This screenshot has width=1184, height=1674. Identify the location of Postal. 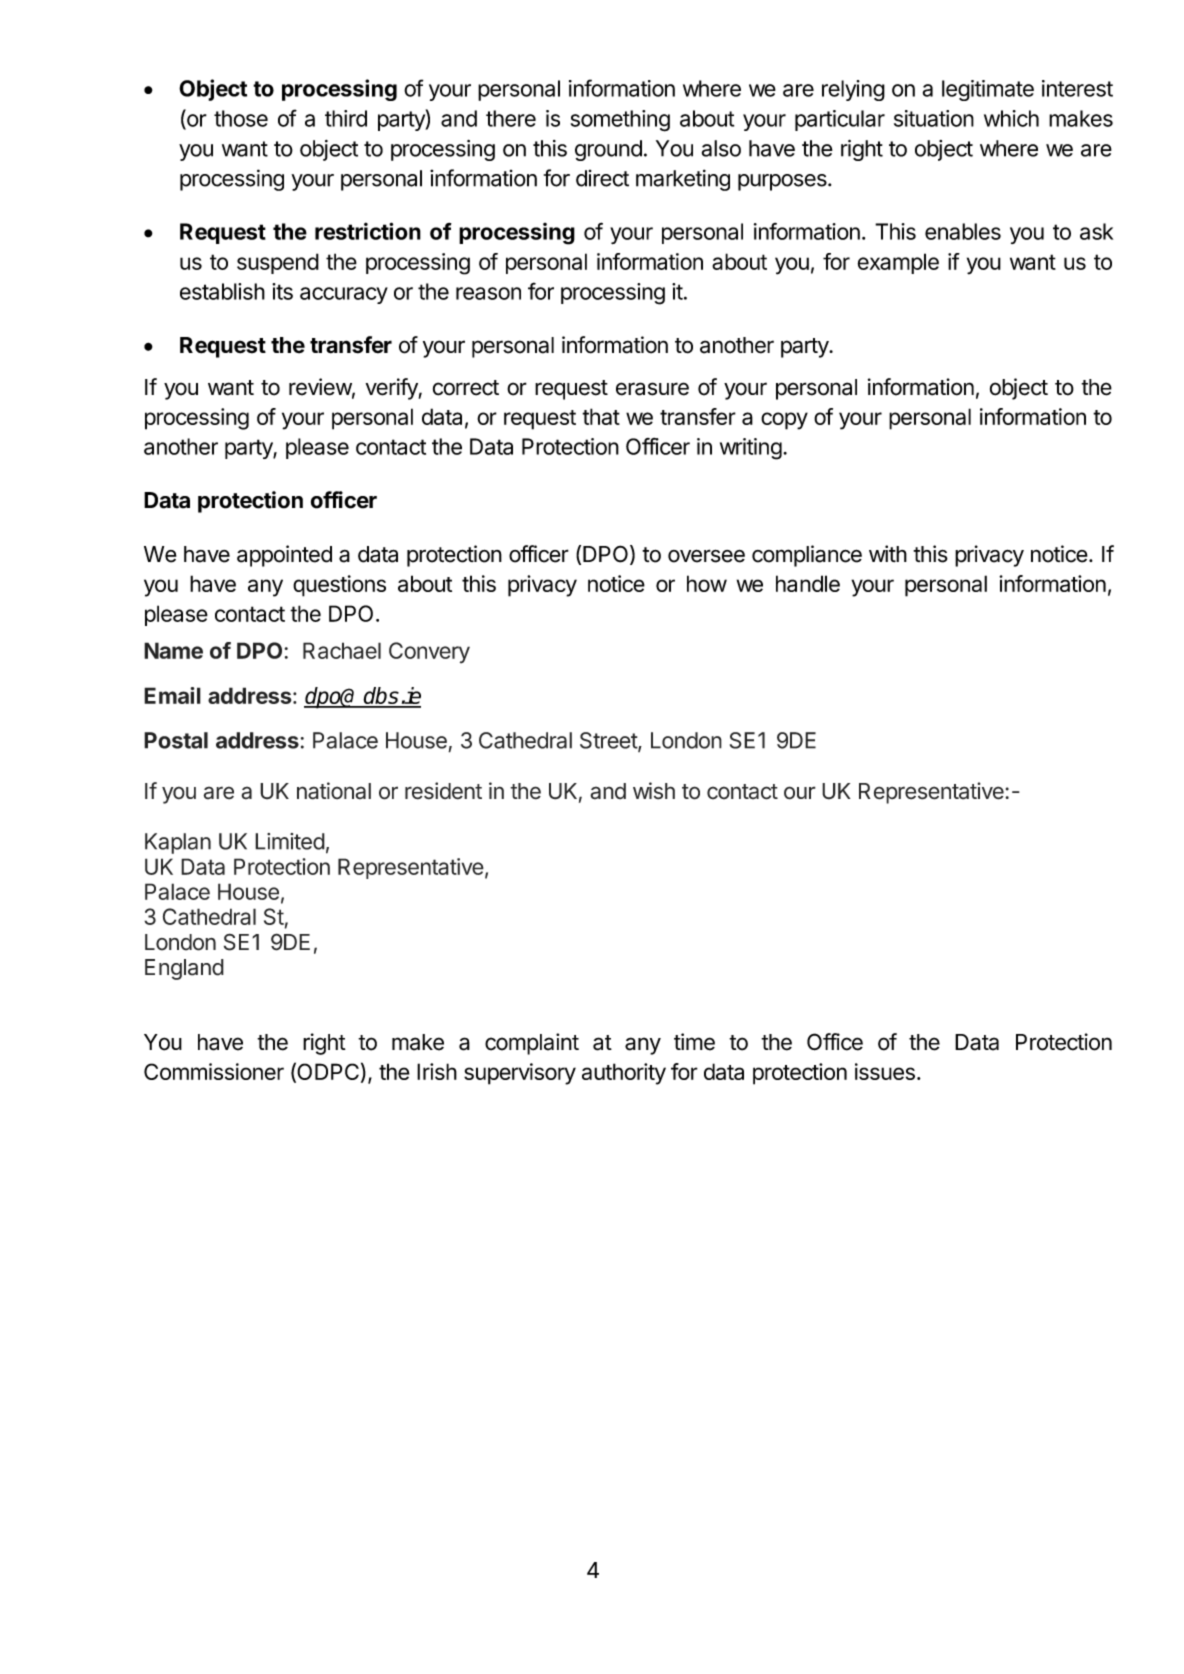
(176, 740).
